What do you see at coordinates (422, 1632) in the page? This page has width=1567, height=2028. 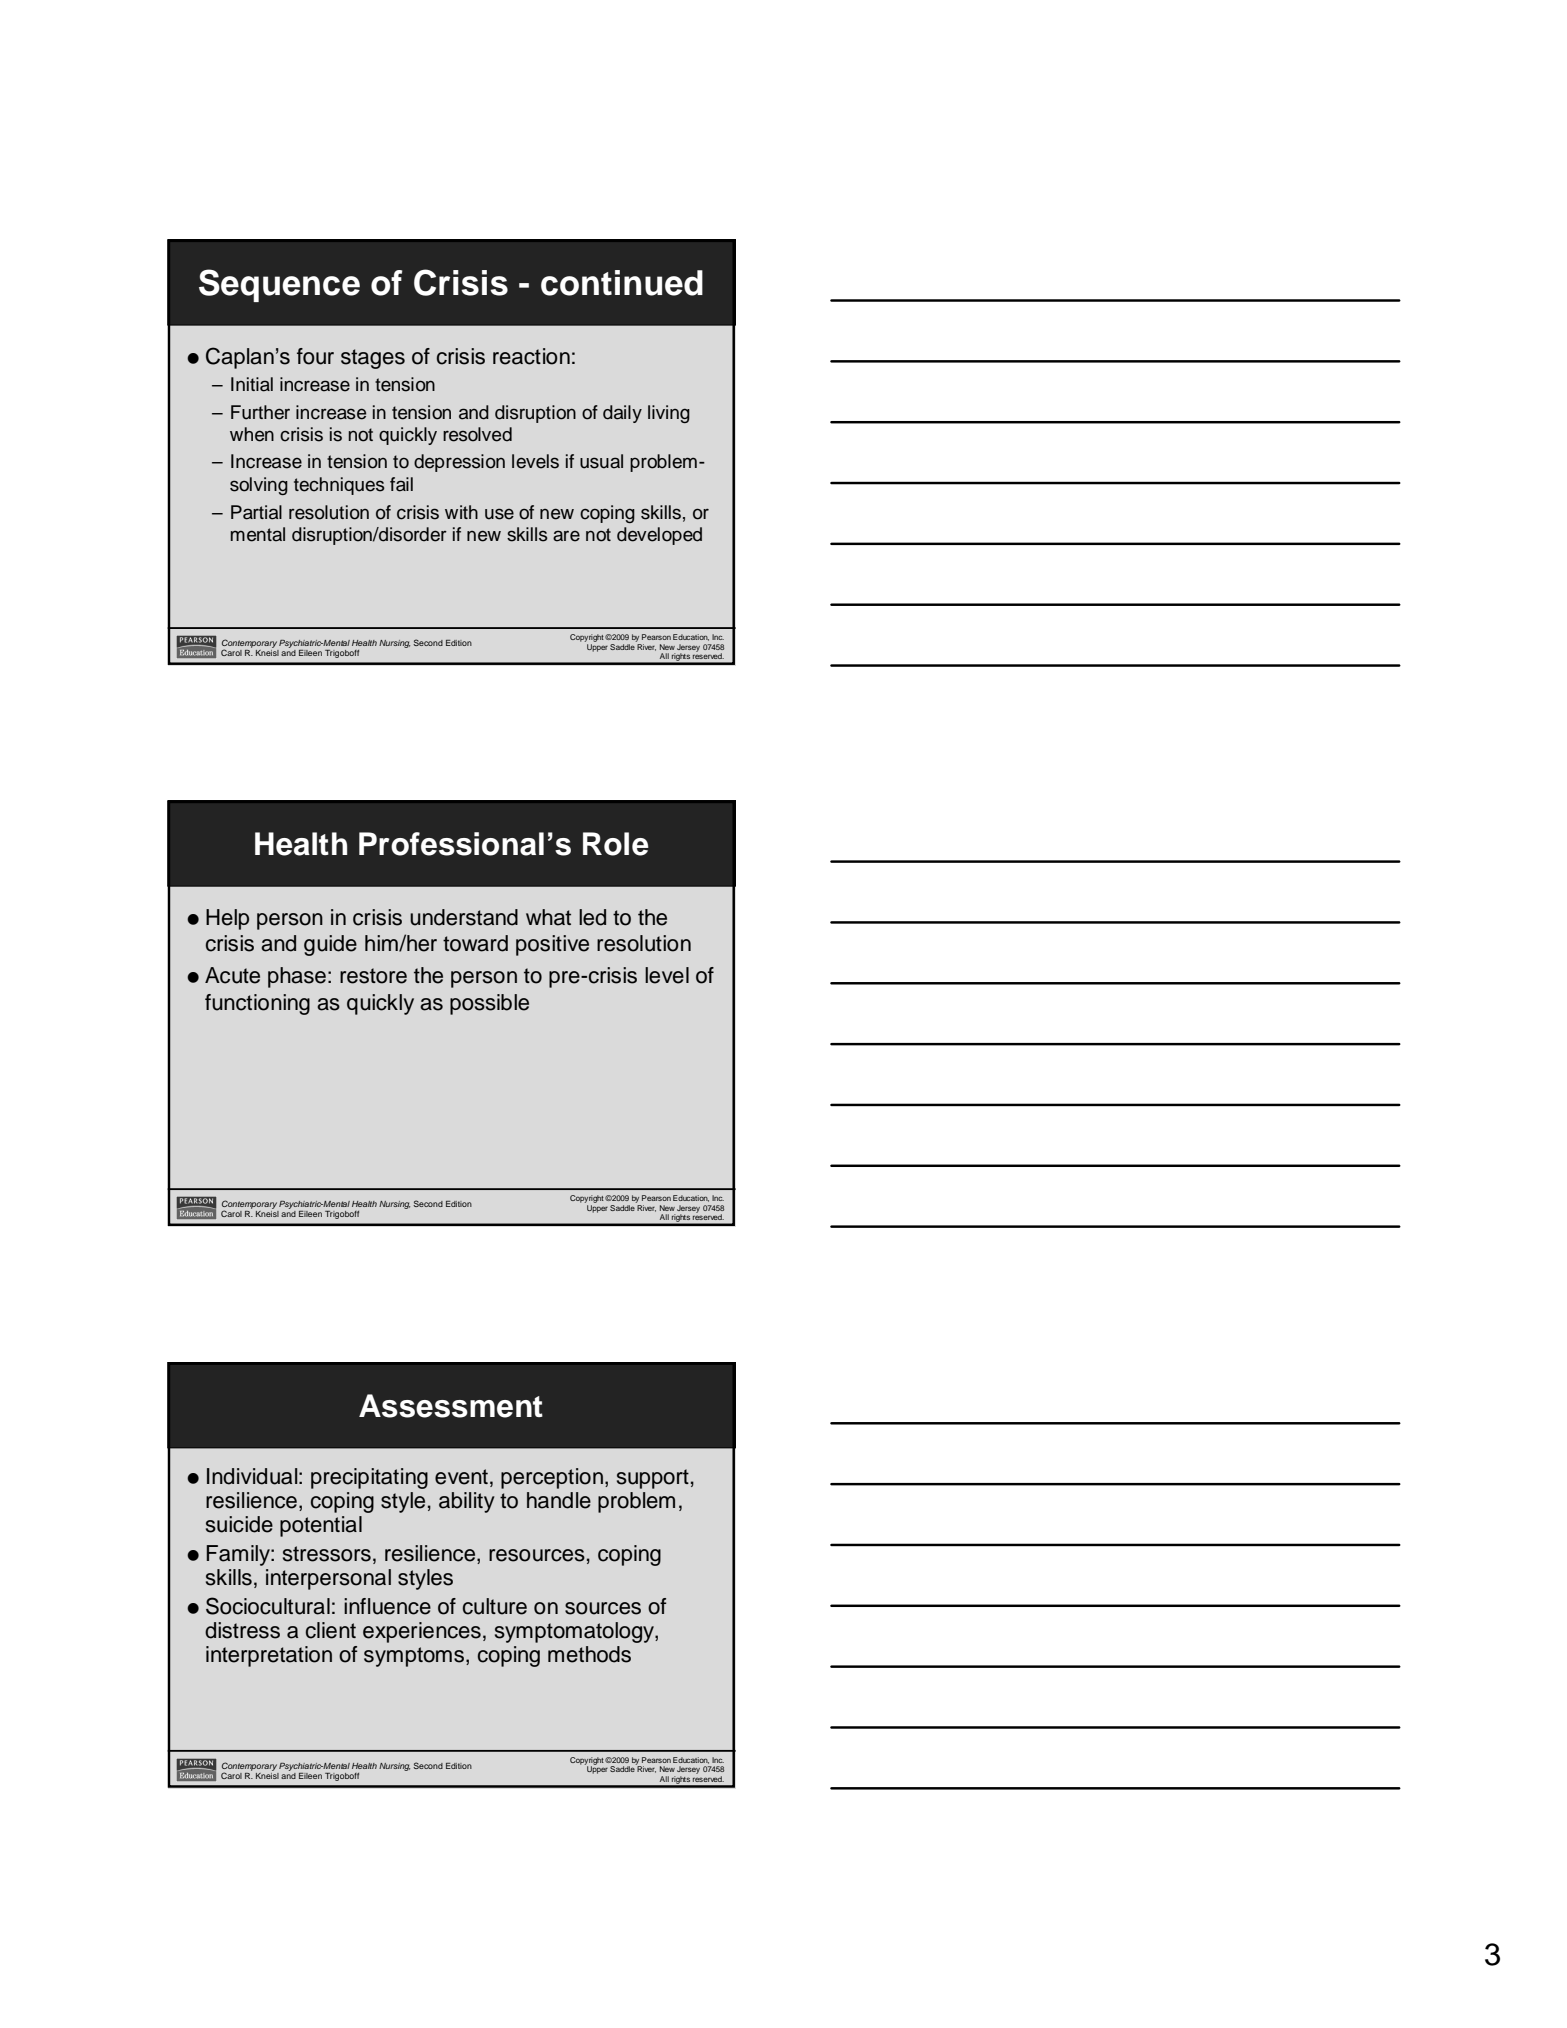 I see `experiences` at bounding box center [422, 1632].
